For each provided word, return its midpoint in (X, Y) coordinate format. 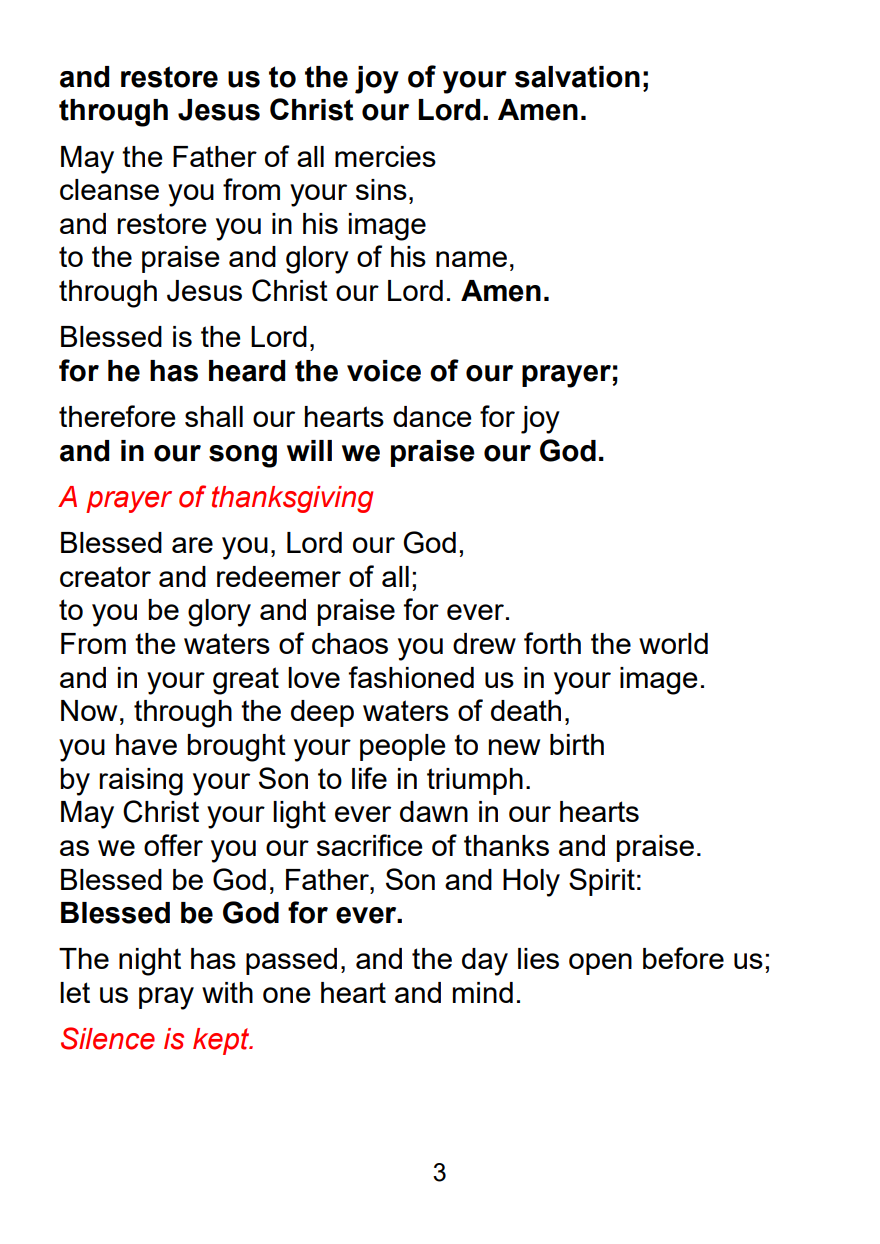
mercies (385, 156)
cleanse (109, 189)
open (600, 964)
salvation (577, 77)
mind (483, 992)
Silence (108, 1038)
